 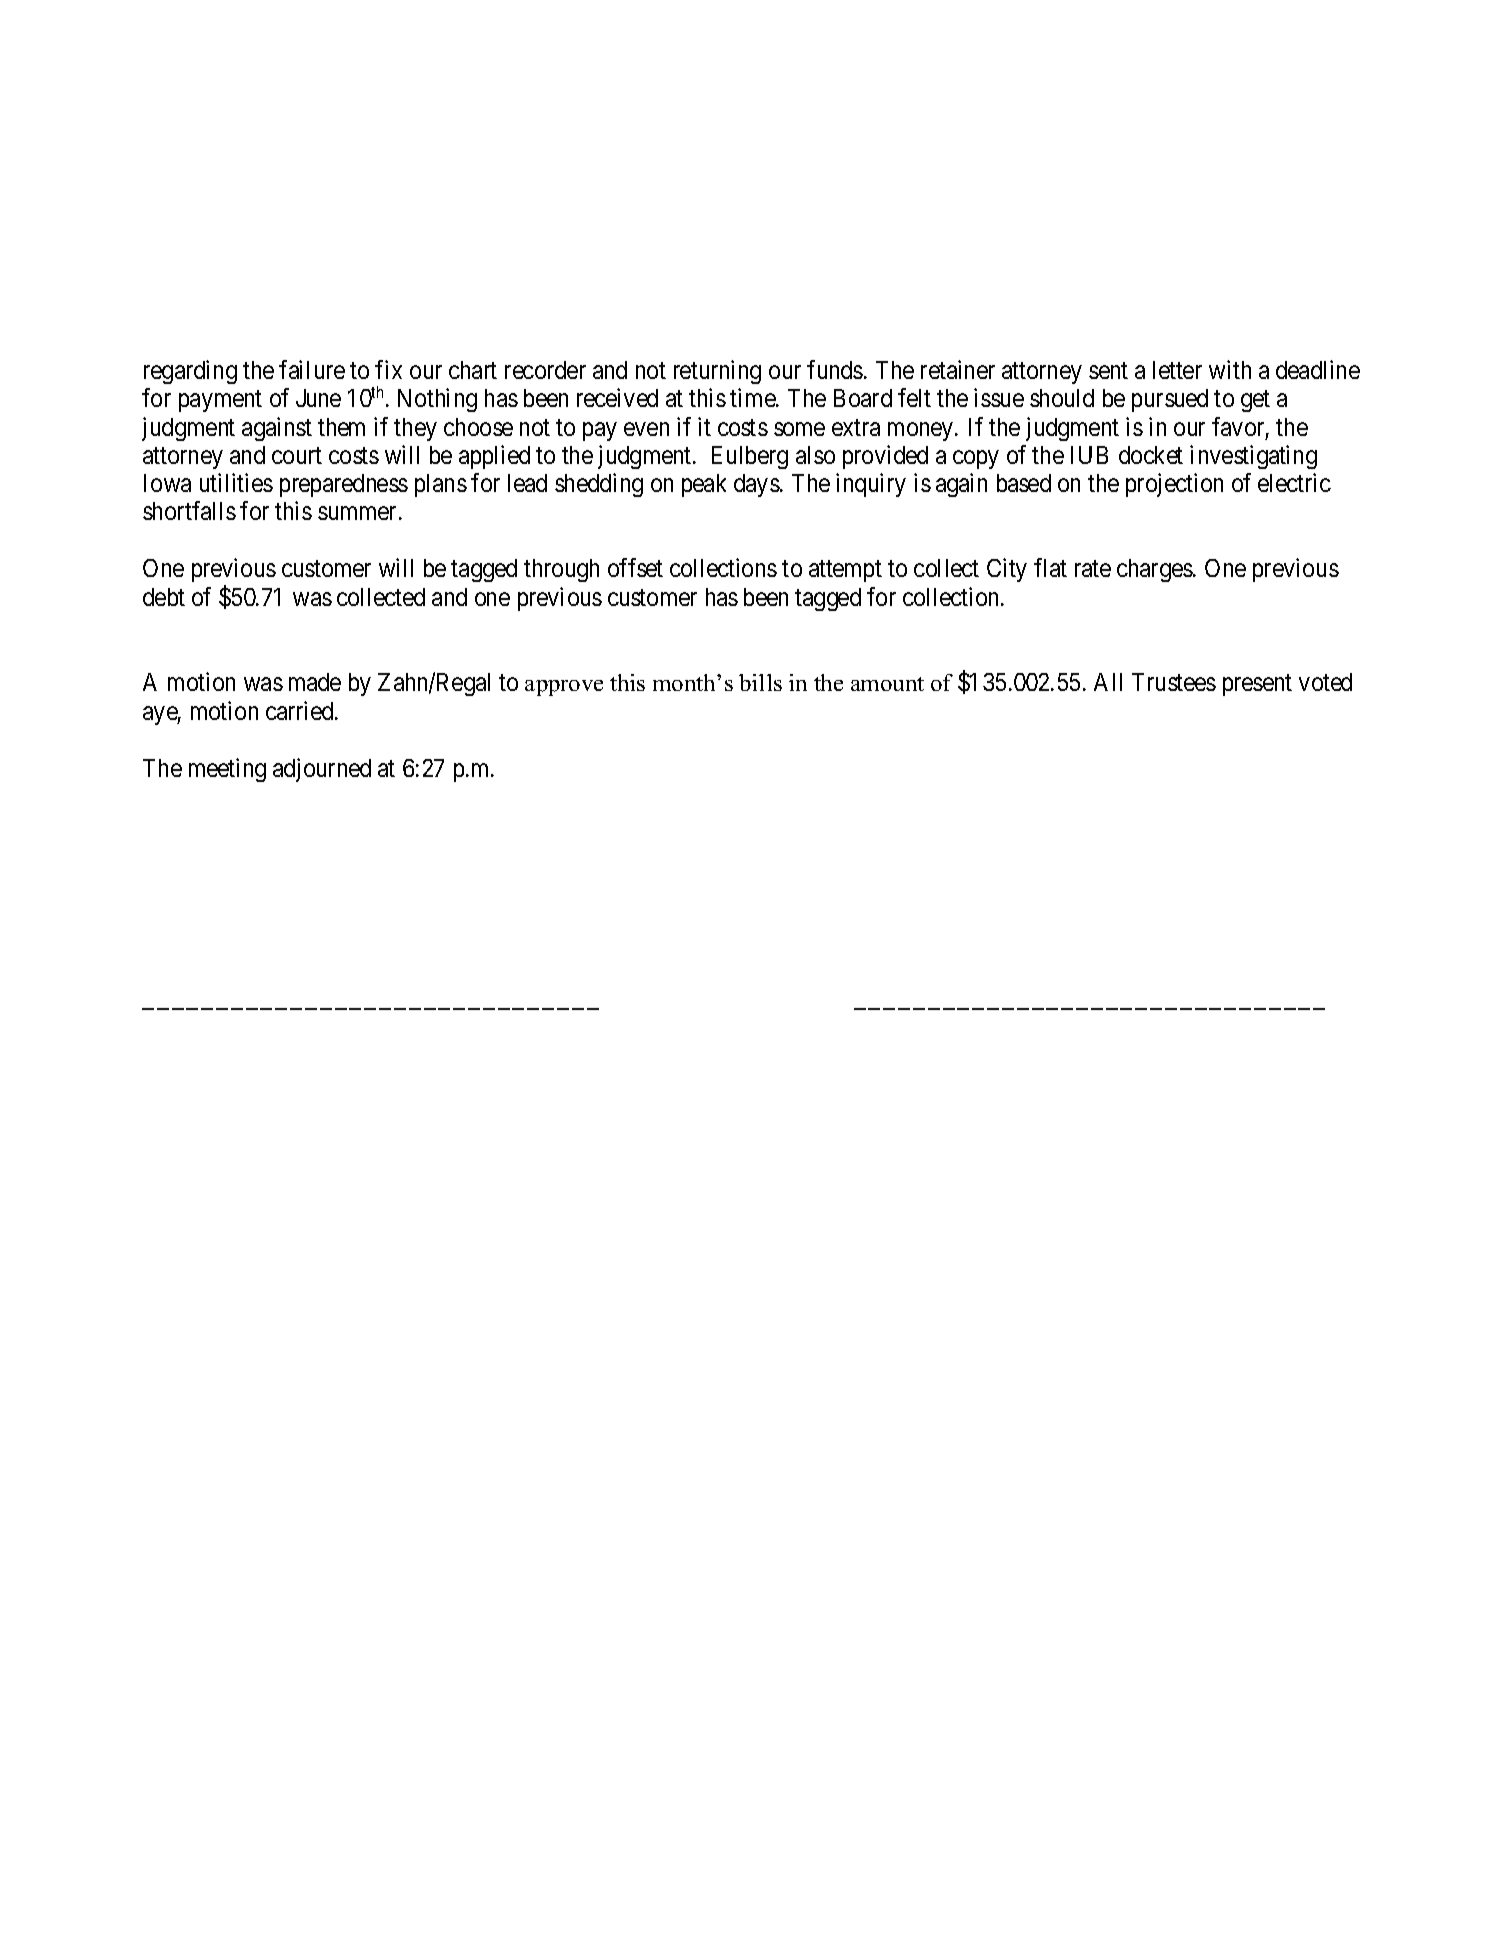 What do you see at coordinates (1174, 682) in the image?
I see `Trustees` at bounding box center [1174, 682].
